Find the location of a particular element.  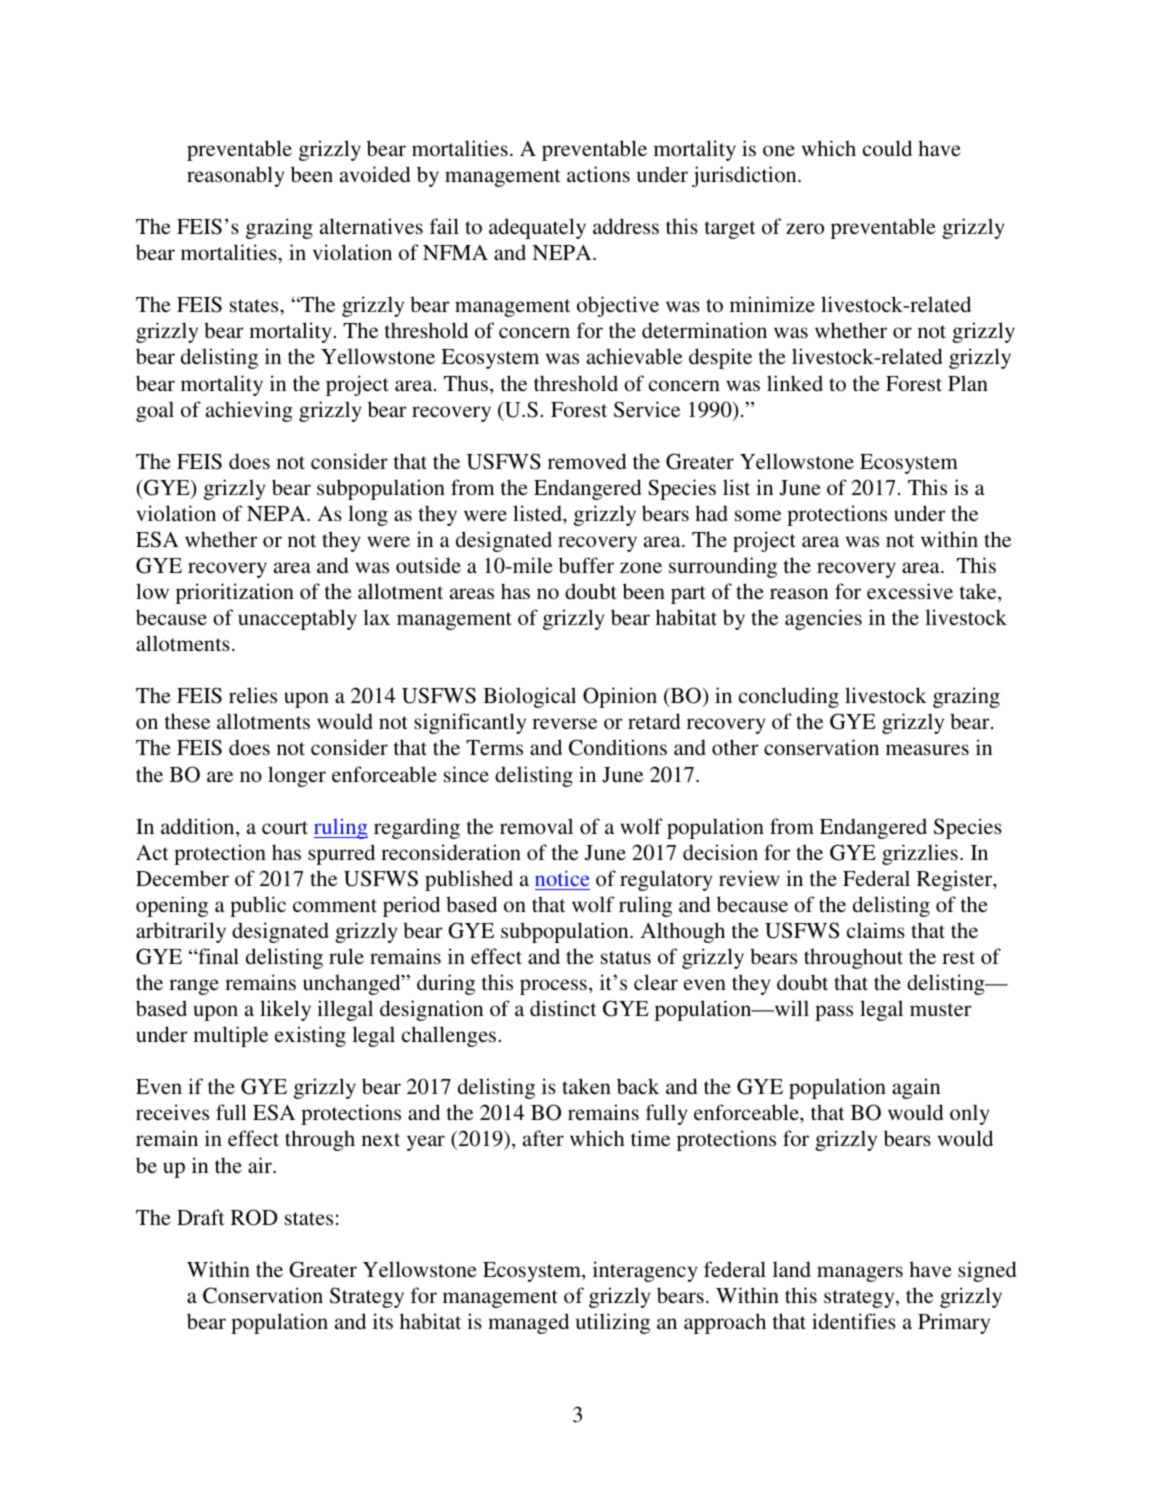

relies is located at coordinates (253, 695).
